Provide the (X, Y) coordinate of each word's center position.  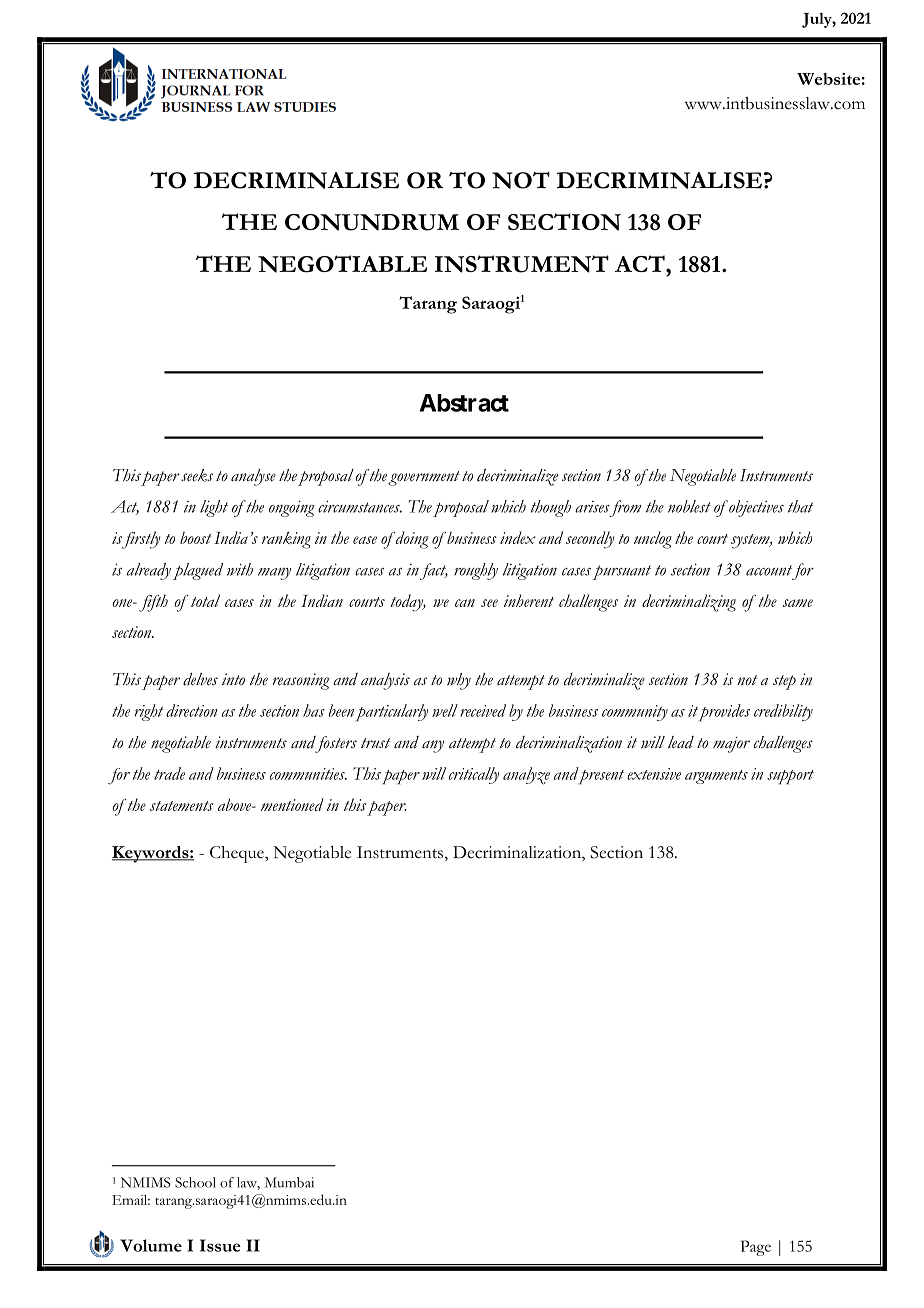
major (731, 745)
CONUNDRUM (372, 222)
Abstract (464, 403)
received (483, 710)
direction (192, 710)
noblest (689, 506)
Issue (220, 1245)
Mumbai (289, 1182)
